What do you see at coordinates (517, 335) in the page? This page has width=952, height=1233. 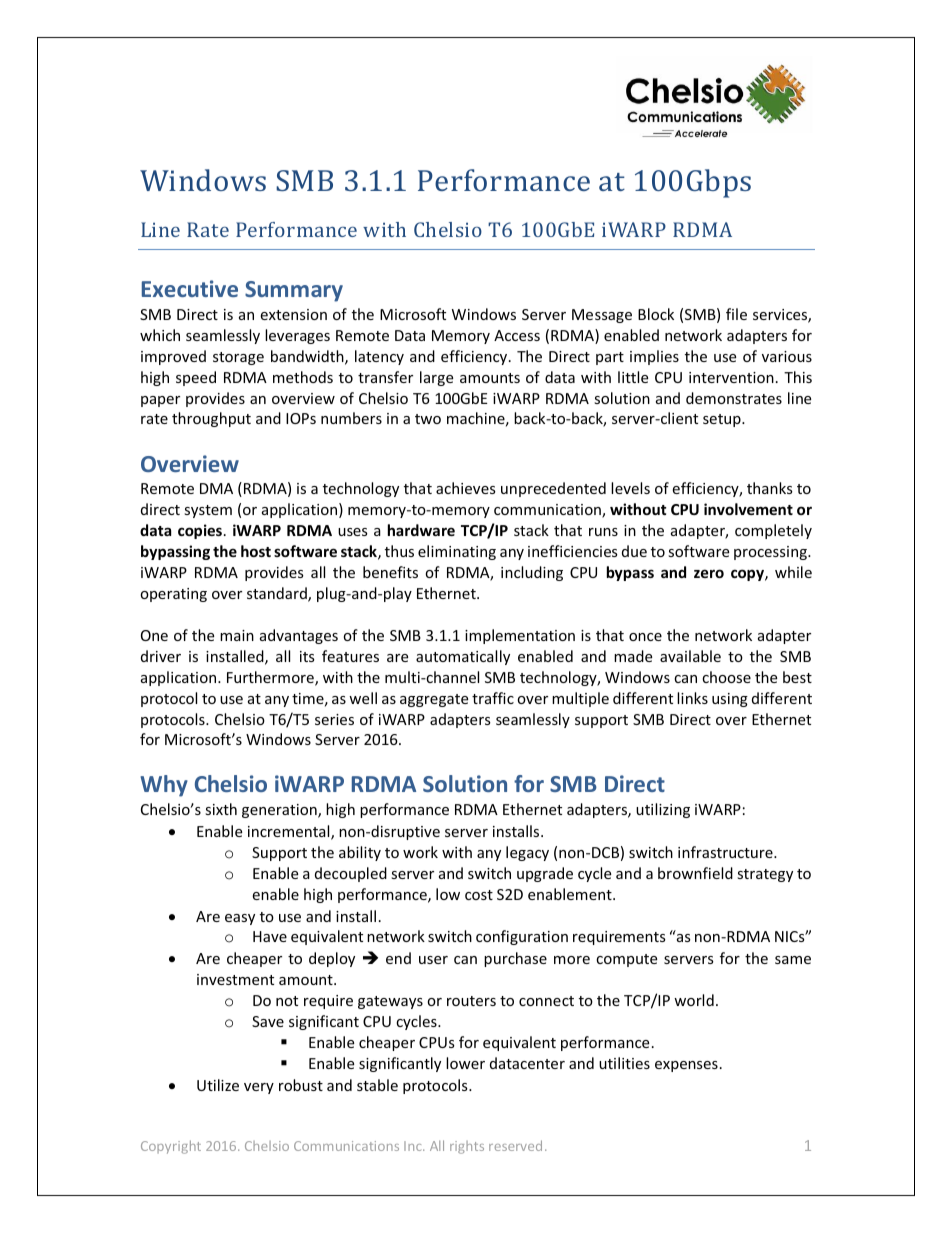 I see `Access` at bounding box center [517, 335].
